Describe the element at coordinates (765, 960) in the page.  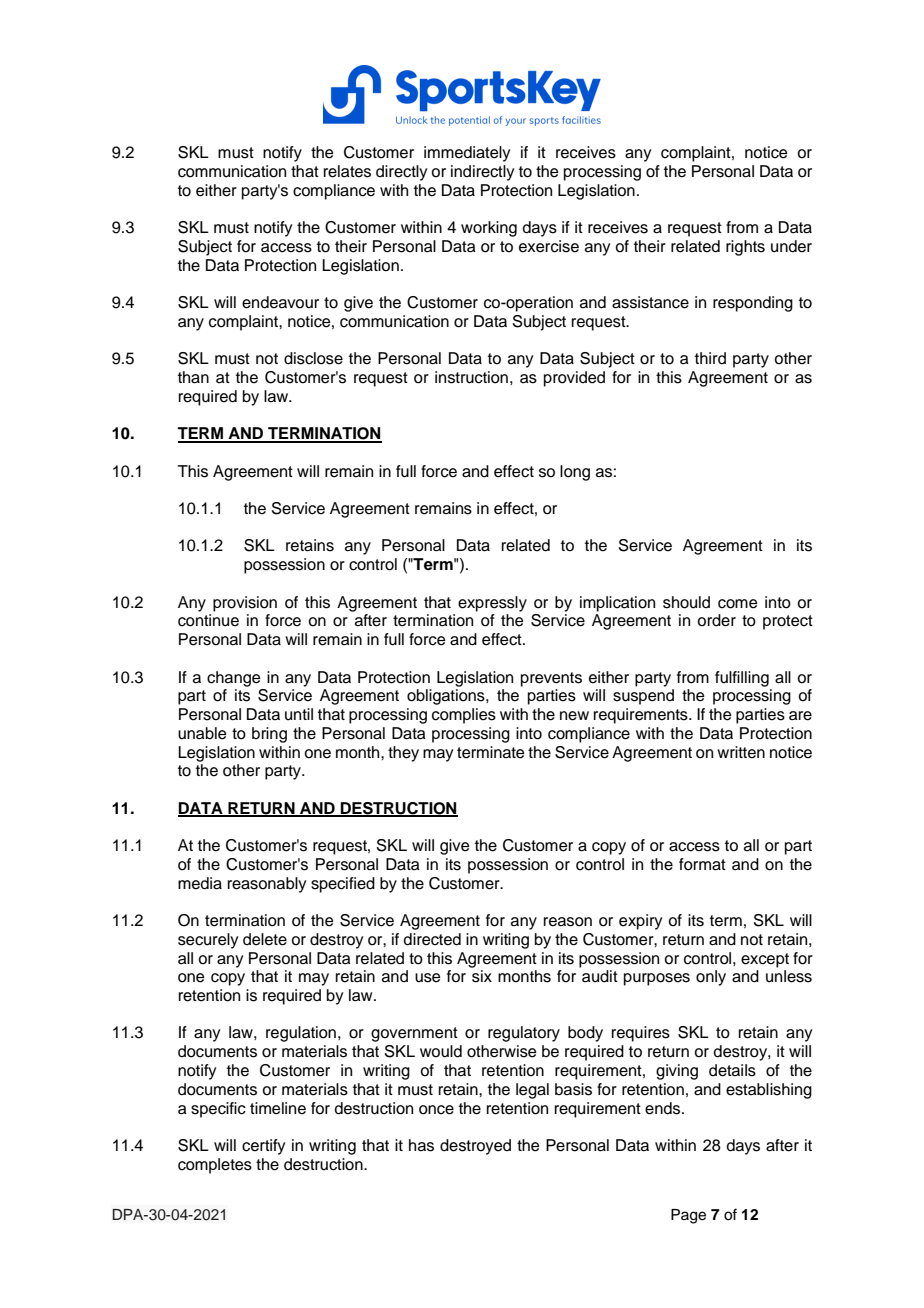
I see `except` at that location.
